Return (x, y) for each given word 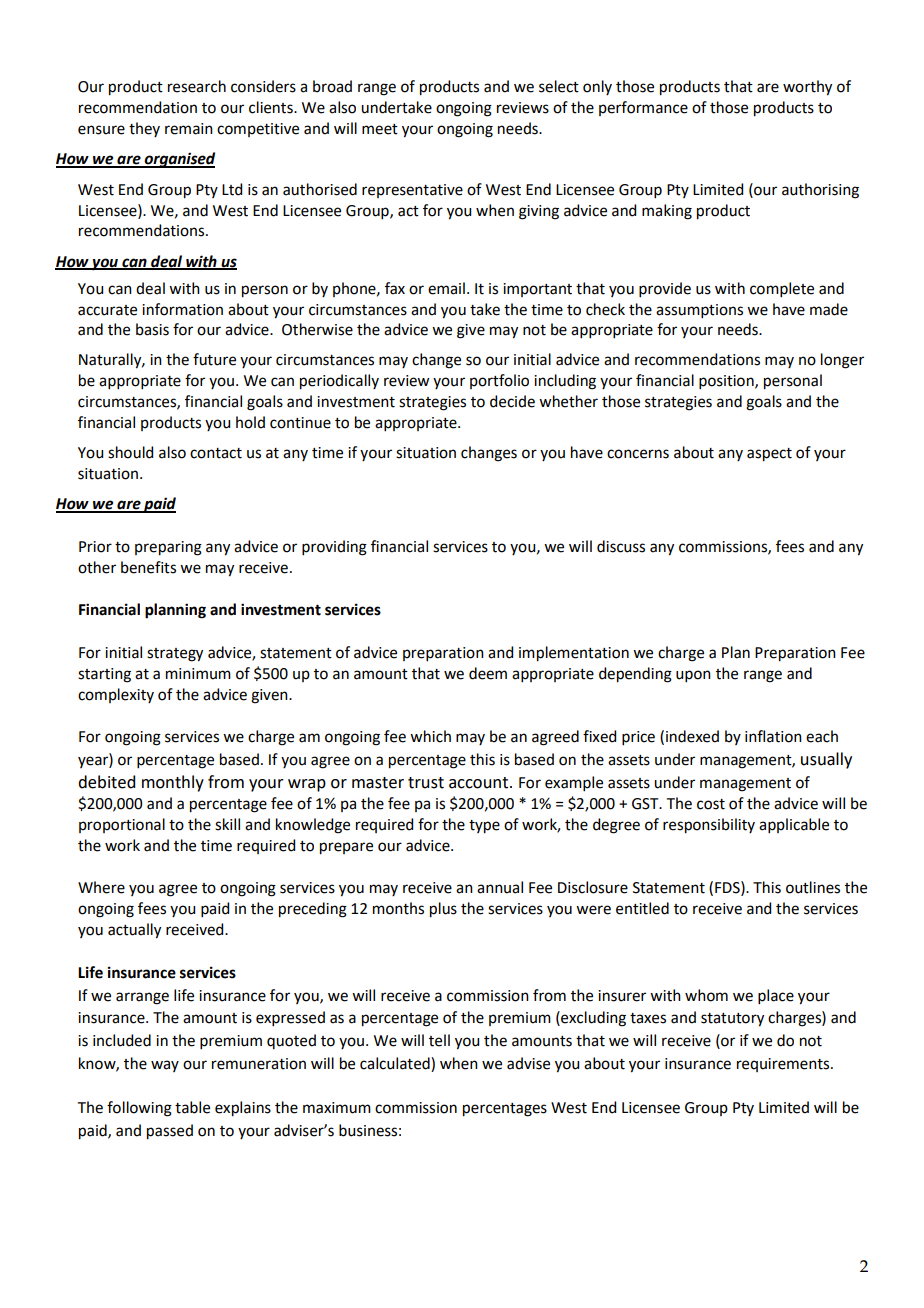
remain (189, 129)
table (192, 1107)
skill (227, 824)
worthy (807, 88)
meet (380, 129)
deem (488, 673)
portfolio (499, 381)
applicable (794, 825)
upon (693, 676)
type (484, 827)
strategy (175, 655)
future (214, 359)
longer (842, 361)
